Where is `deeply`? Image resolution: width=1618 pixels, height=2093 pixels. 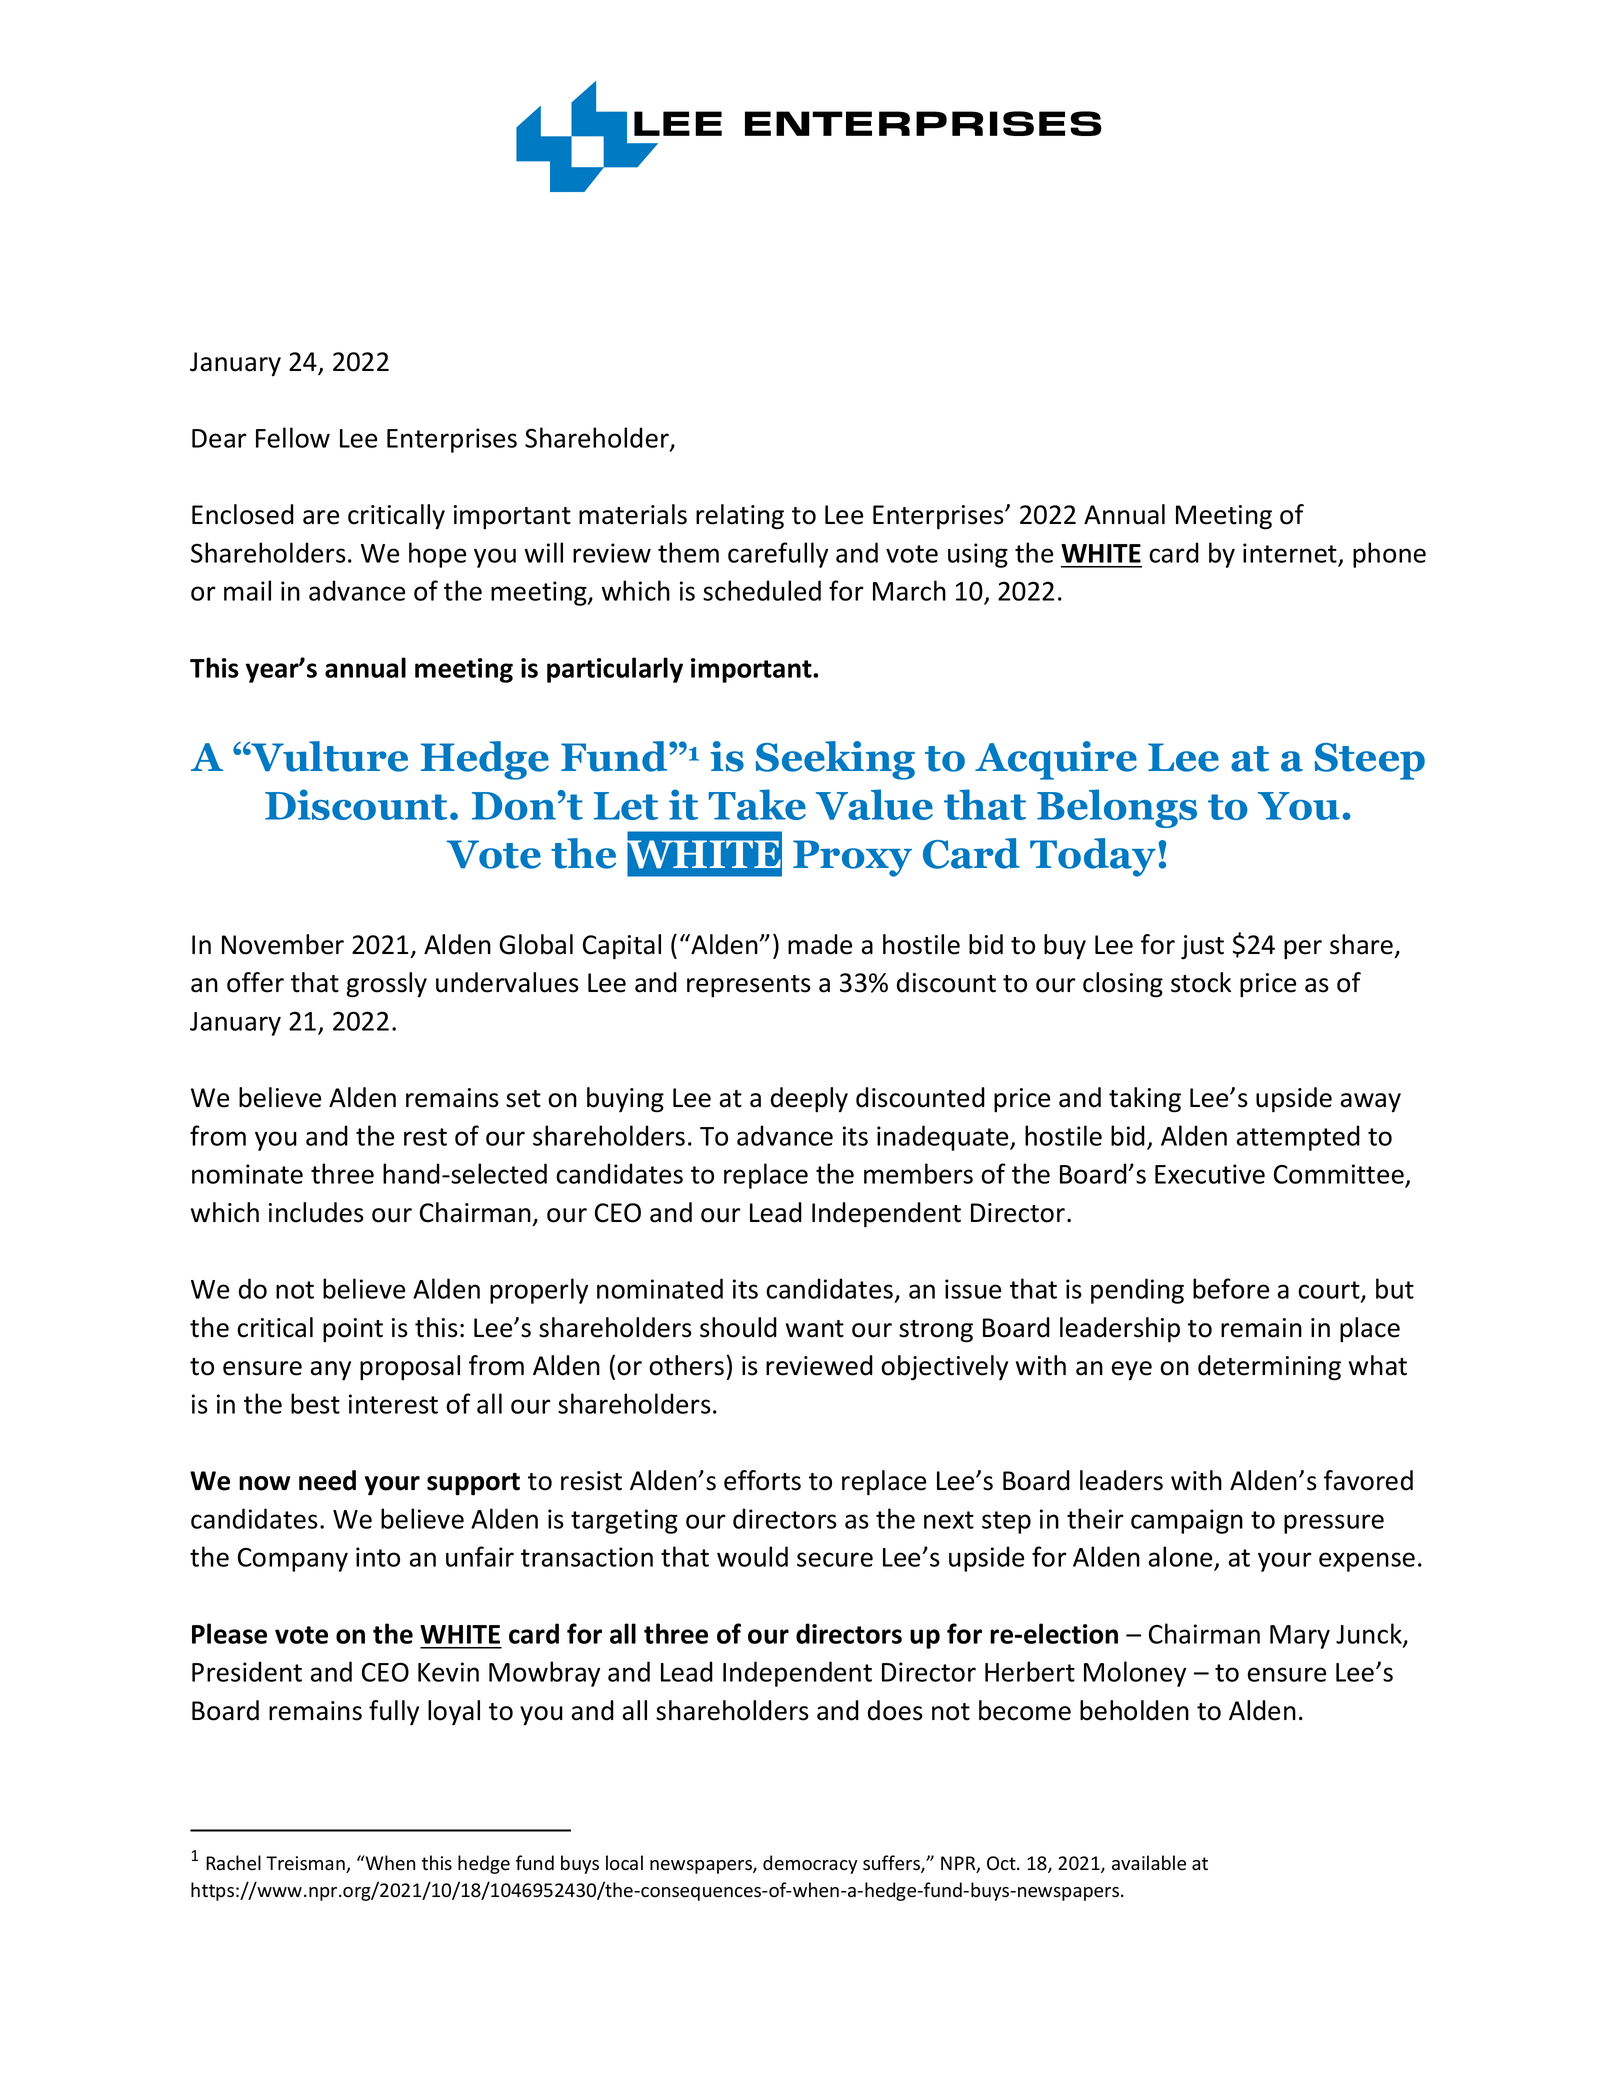 deeply is located at coordinates (809, 1100).
